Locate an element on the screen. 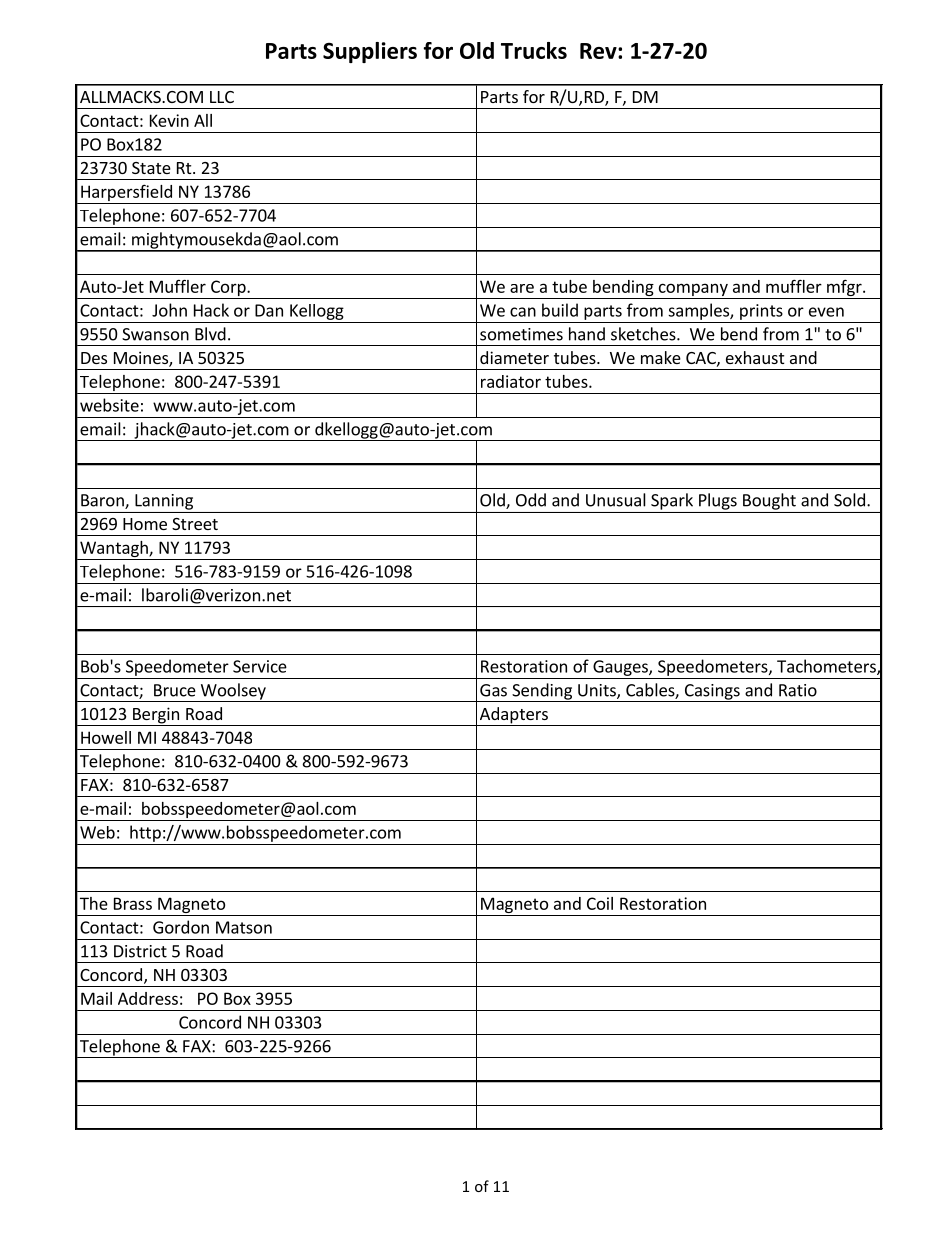 This screenshot has height=1233, width=952. LLC is located at coordinates (222, 97).
